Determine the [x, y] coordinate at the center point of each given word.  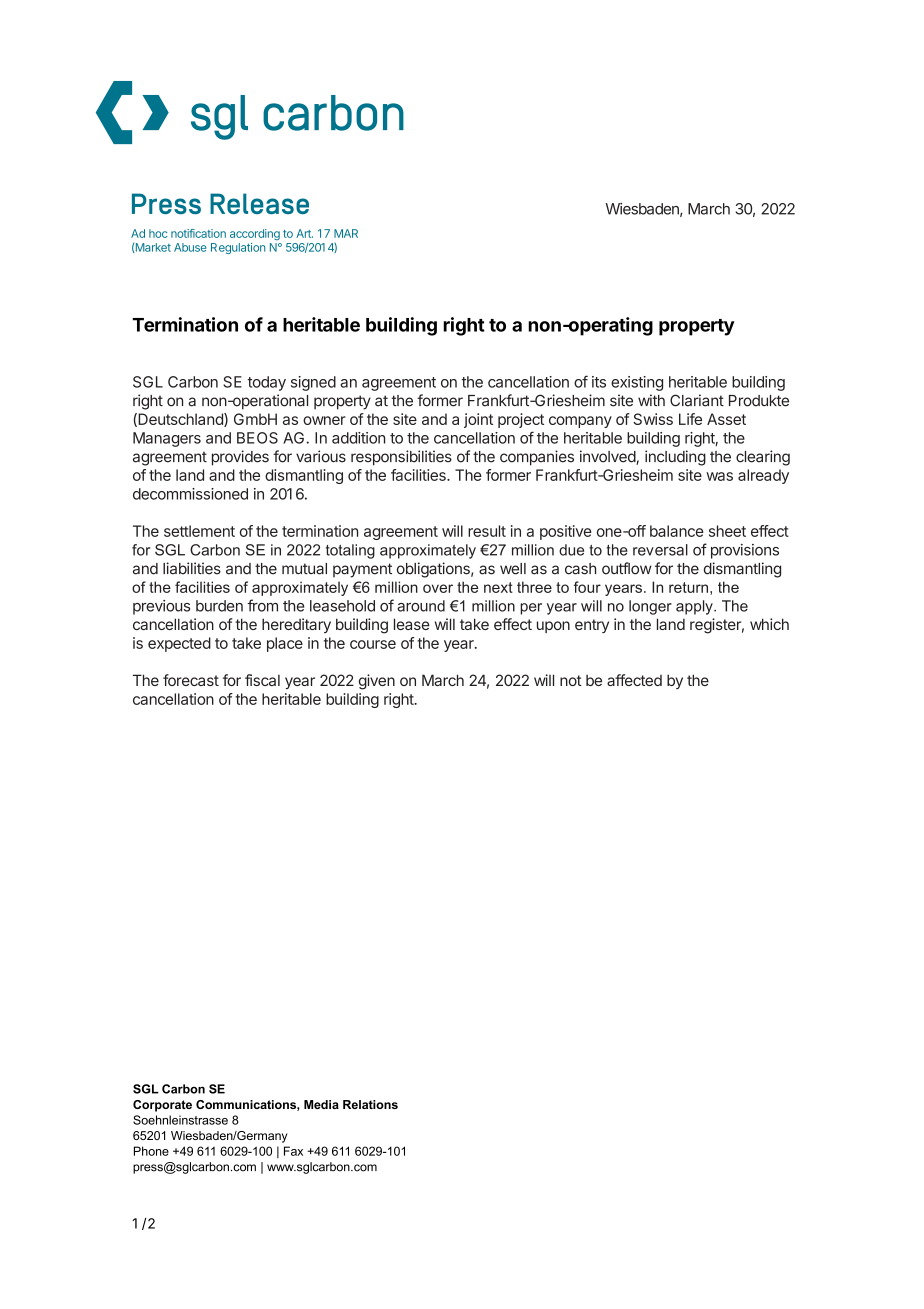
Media [321, 1104]
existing [637, 383]
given [377, 682]
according [255, 234]
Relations [370, 1104]
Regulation [238, 248]
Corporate [162, 1106]
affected [634, 680]
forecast [191, 680]
